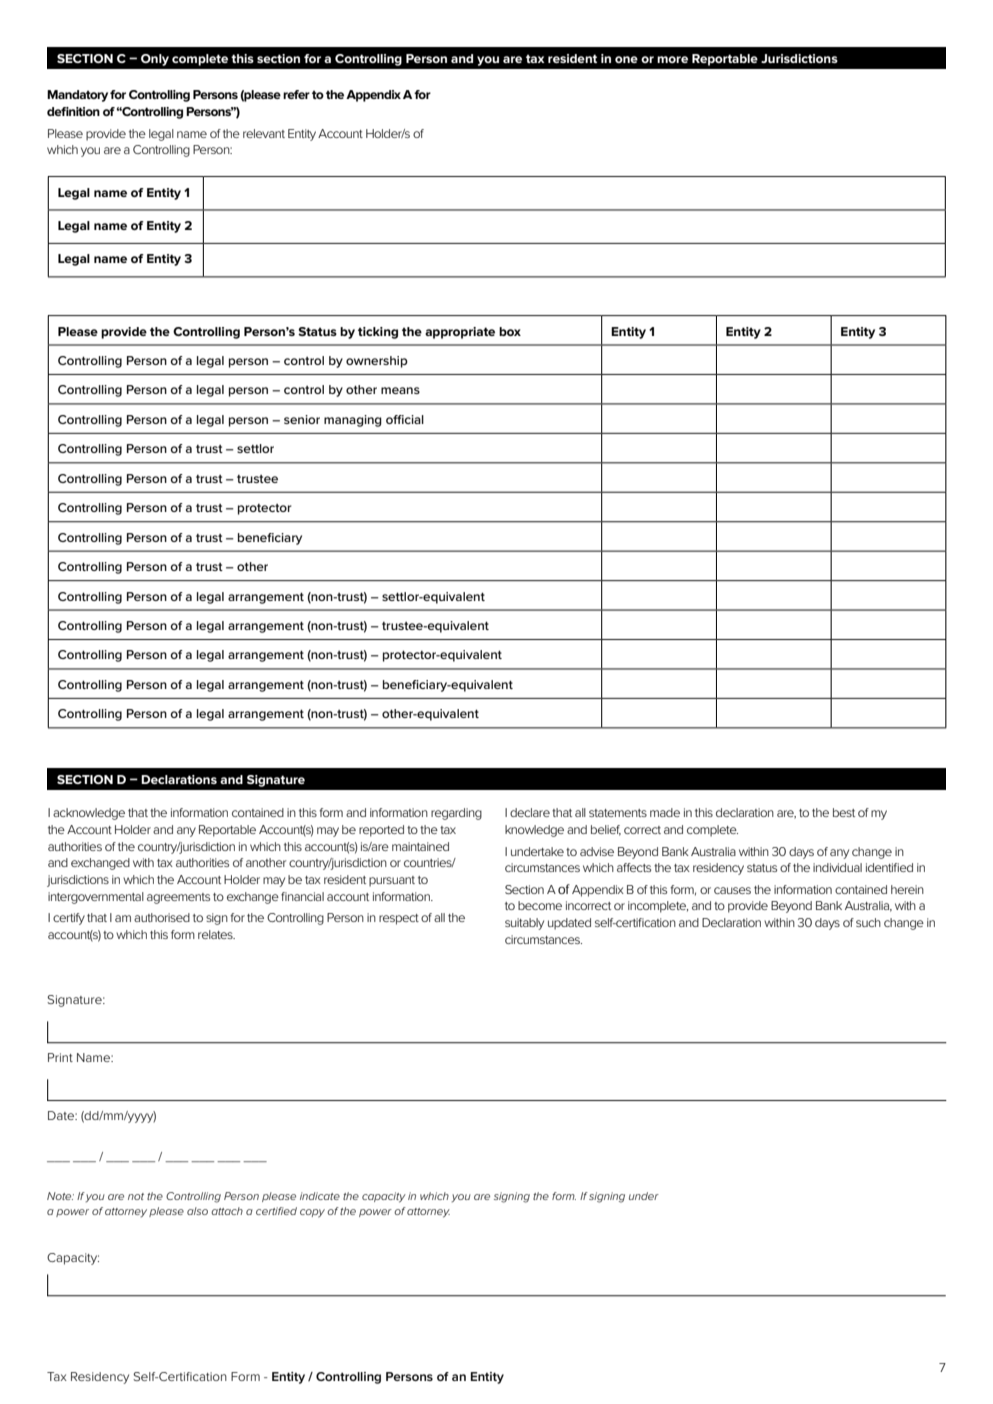  Describe the element at coordinates (510, 331) in the image. I see `box` at that location.
